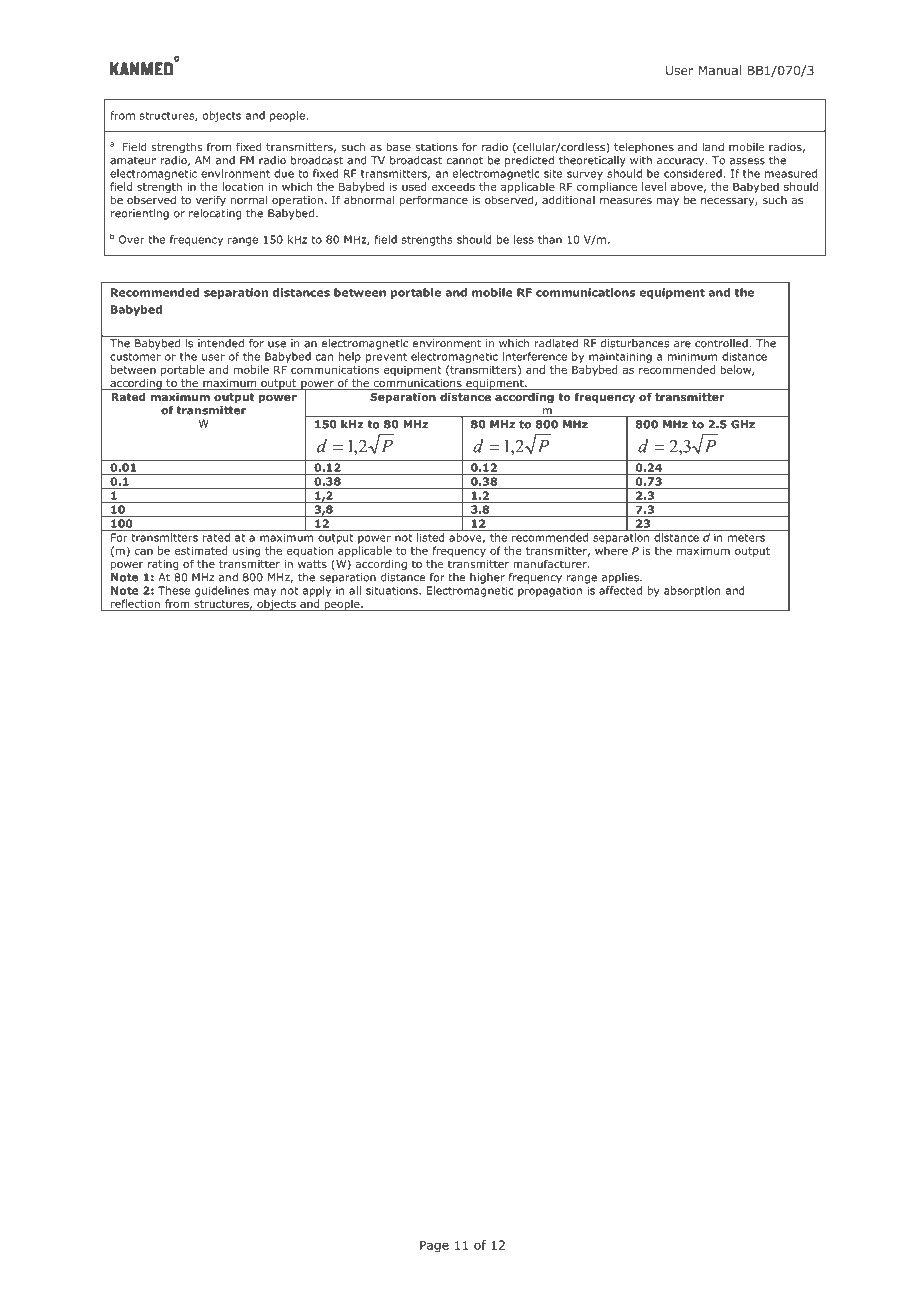  I want to click on guidelines, so click(222, 591).
